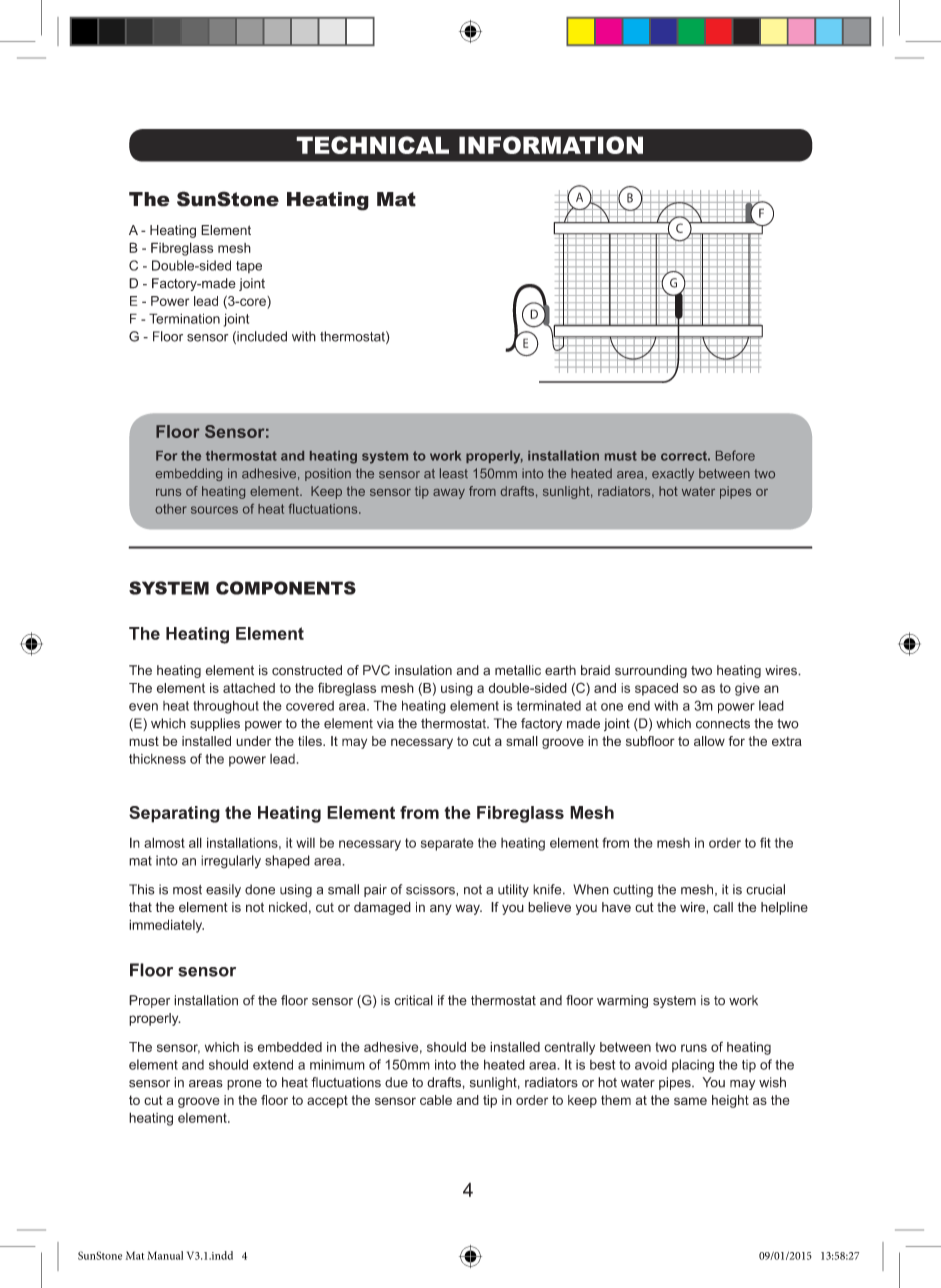 The height and width of the page is (1288, 941). I want to click on INFORMATION, so click(551, 145).
